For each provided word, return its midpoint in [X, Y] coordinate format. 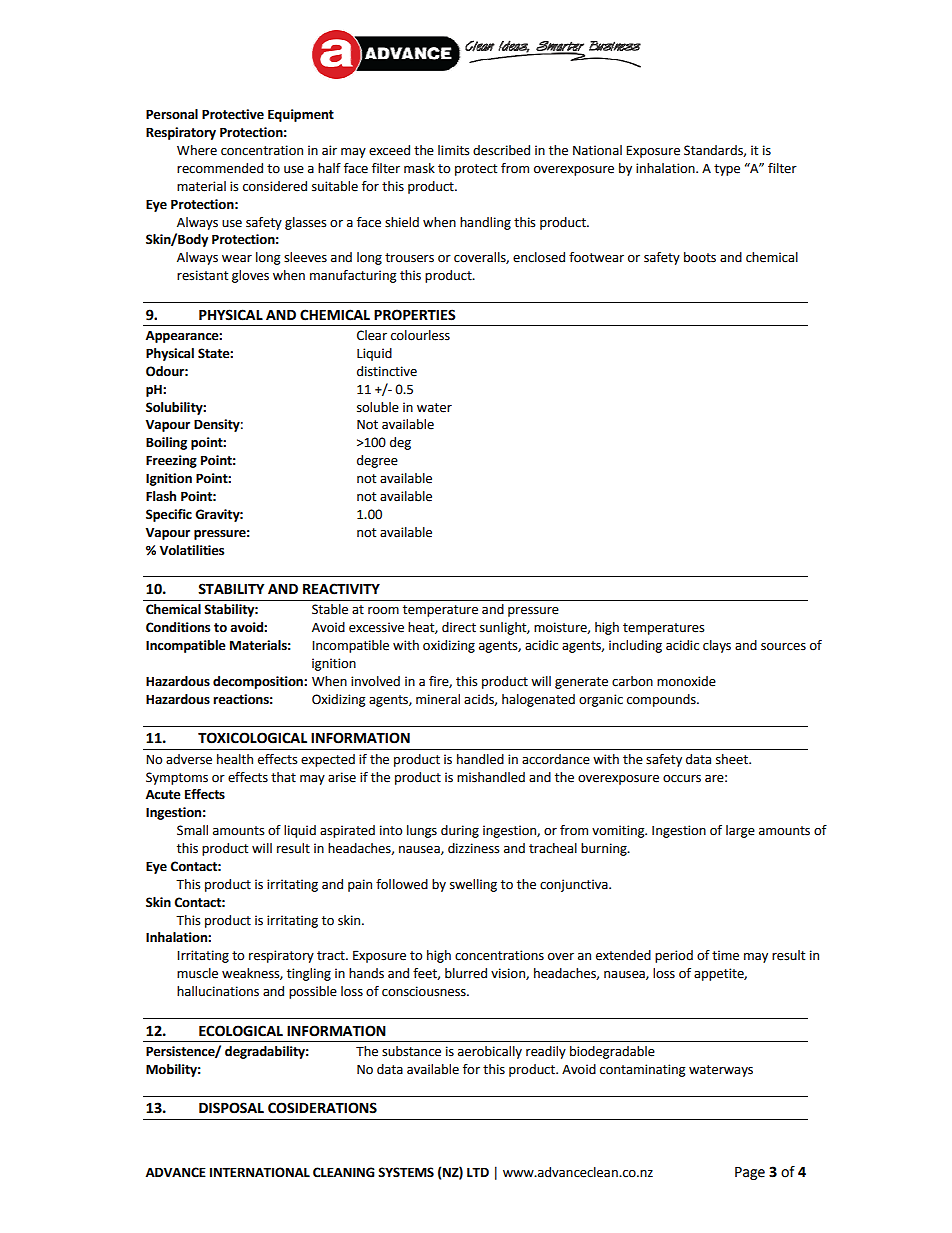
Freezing [171, 461]
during [460, 831]
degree [377, 461]
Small [192, 830]
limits [454, 150]
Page [750, 1173]
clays [717, 646]
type [727, 170]
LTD [478, 1172]
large [740, 831]
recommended [220, 168]
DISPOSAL [231, 1108]
